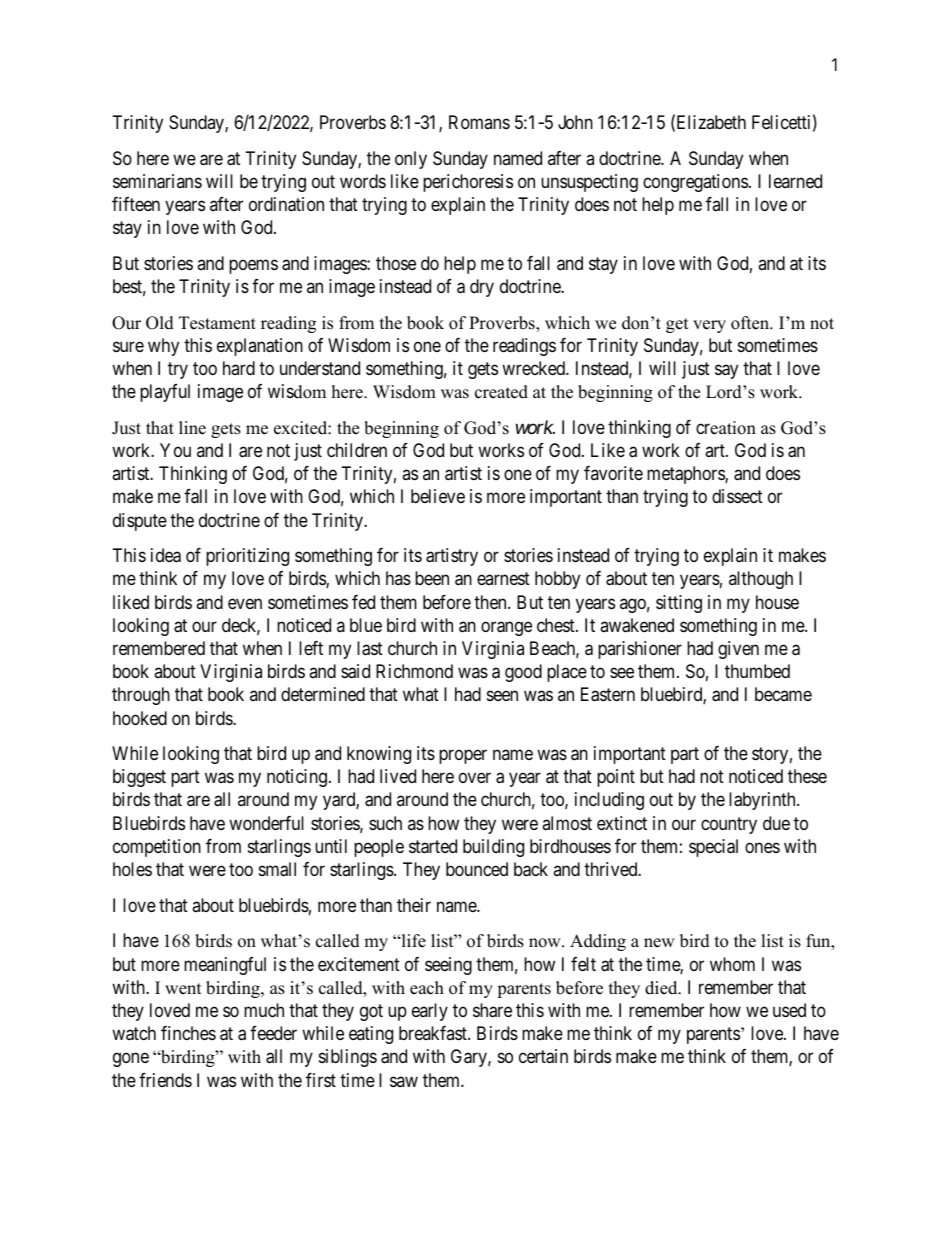  What do you see at coordinates (482, 288) in the screenshot?
I see `dry` at bounding box center [482, 288].
